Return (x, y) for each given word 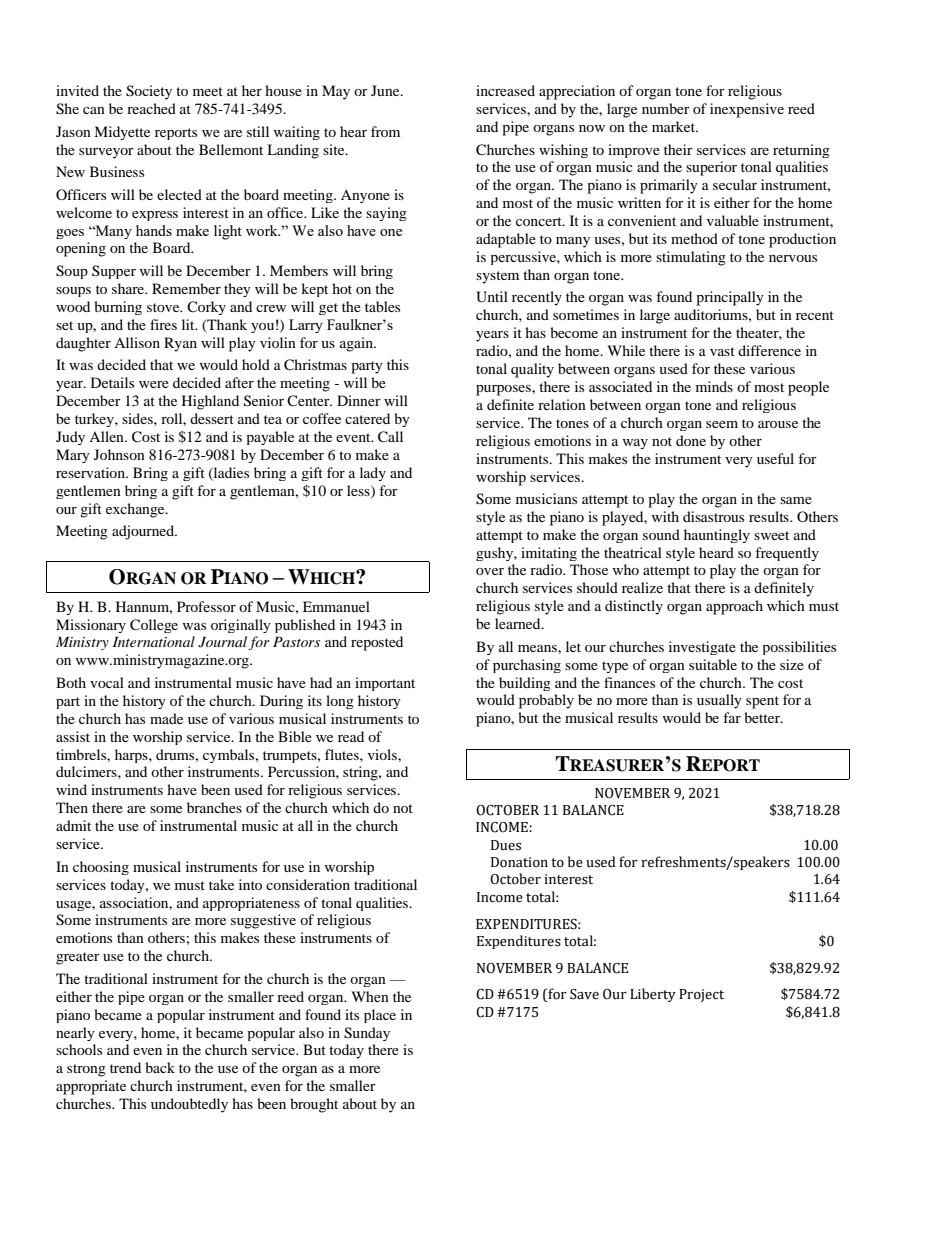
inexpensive (747, 110)
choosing (101, 868)
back (160, 1067)
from (385, 131)
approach (734, 607)
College (154, 626)
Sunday (367, 1034)
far (732, 717)
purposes (504, 390)
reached (151, 108)
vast (722, 351)
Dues (506, 845)
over (490, 571)
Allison (137, 342)
